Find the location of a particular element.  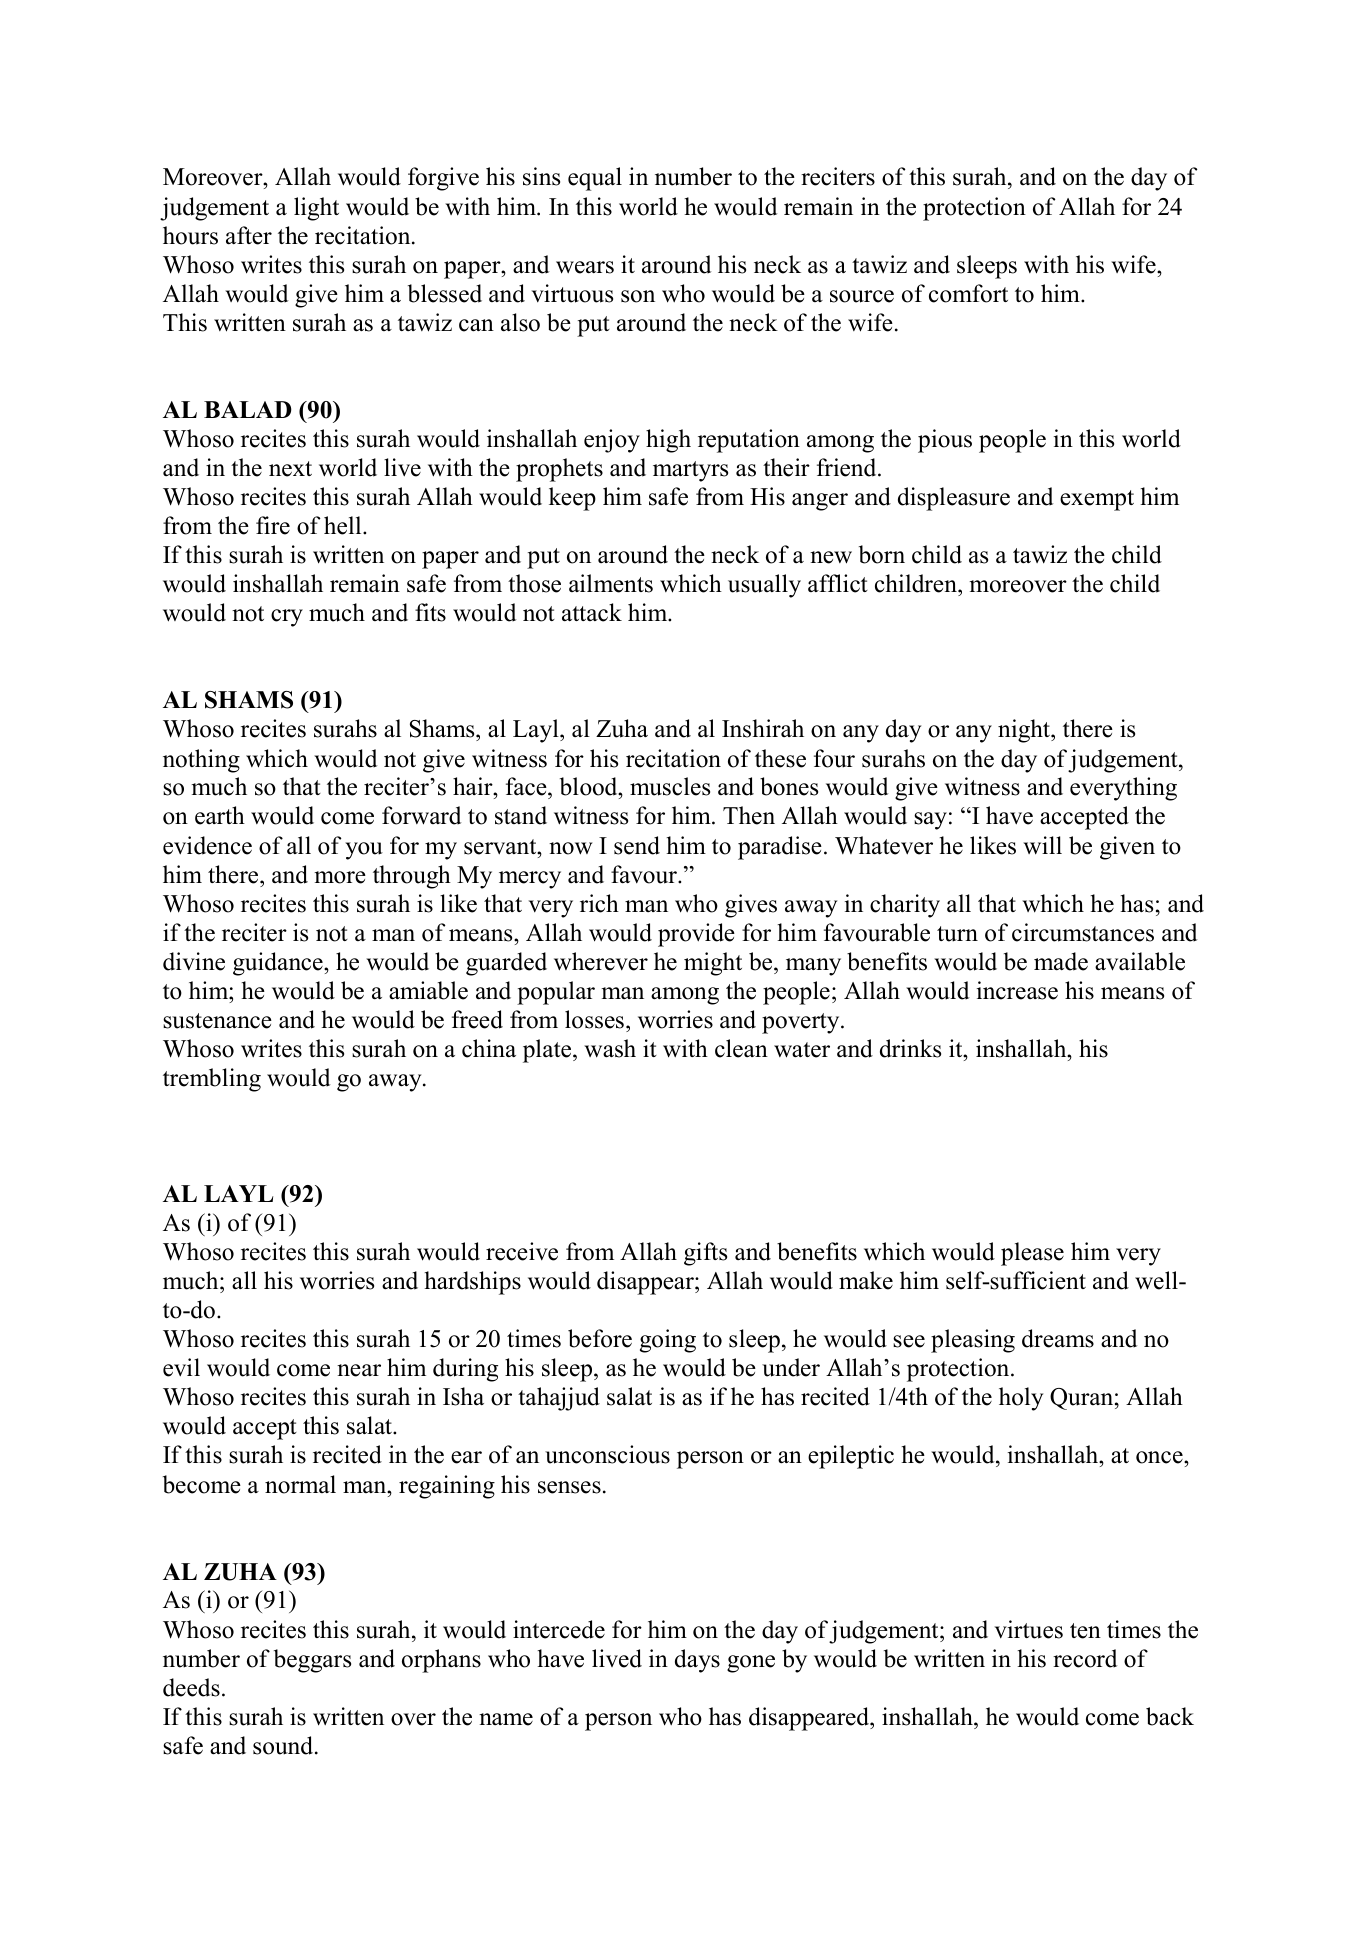

made is located at coordinates (1061, 961).
